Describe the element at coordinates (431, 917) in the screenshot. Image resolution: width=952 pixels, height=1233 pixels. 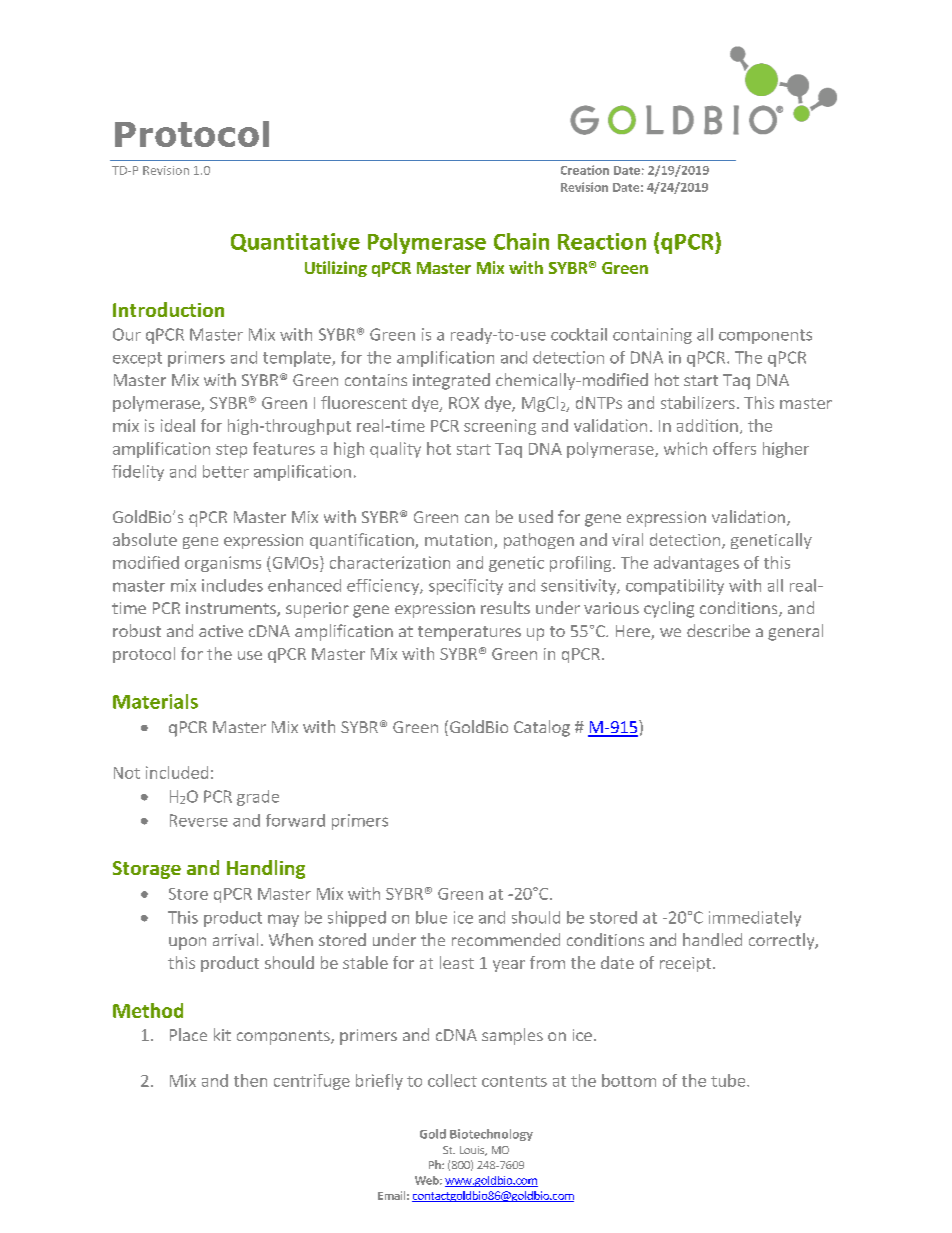
I see `blue` at that location.
